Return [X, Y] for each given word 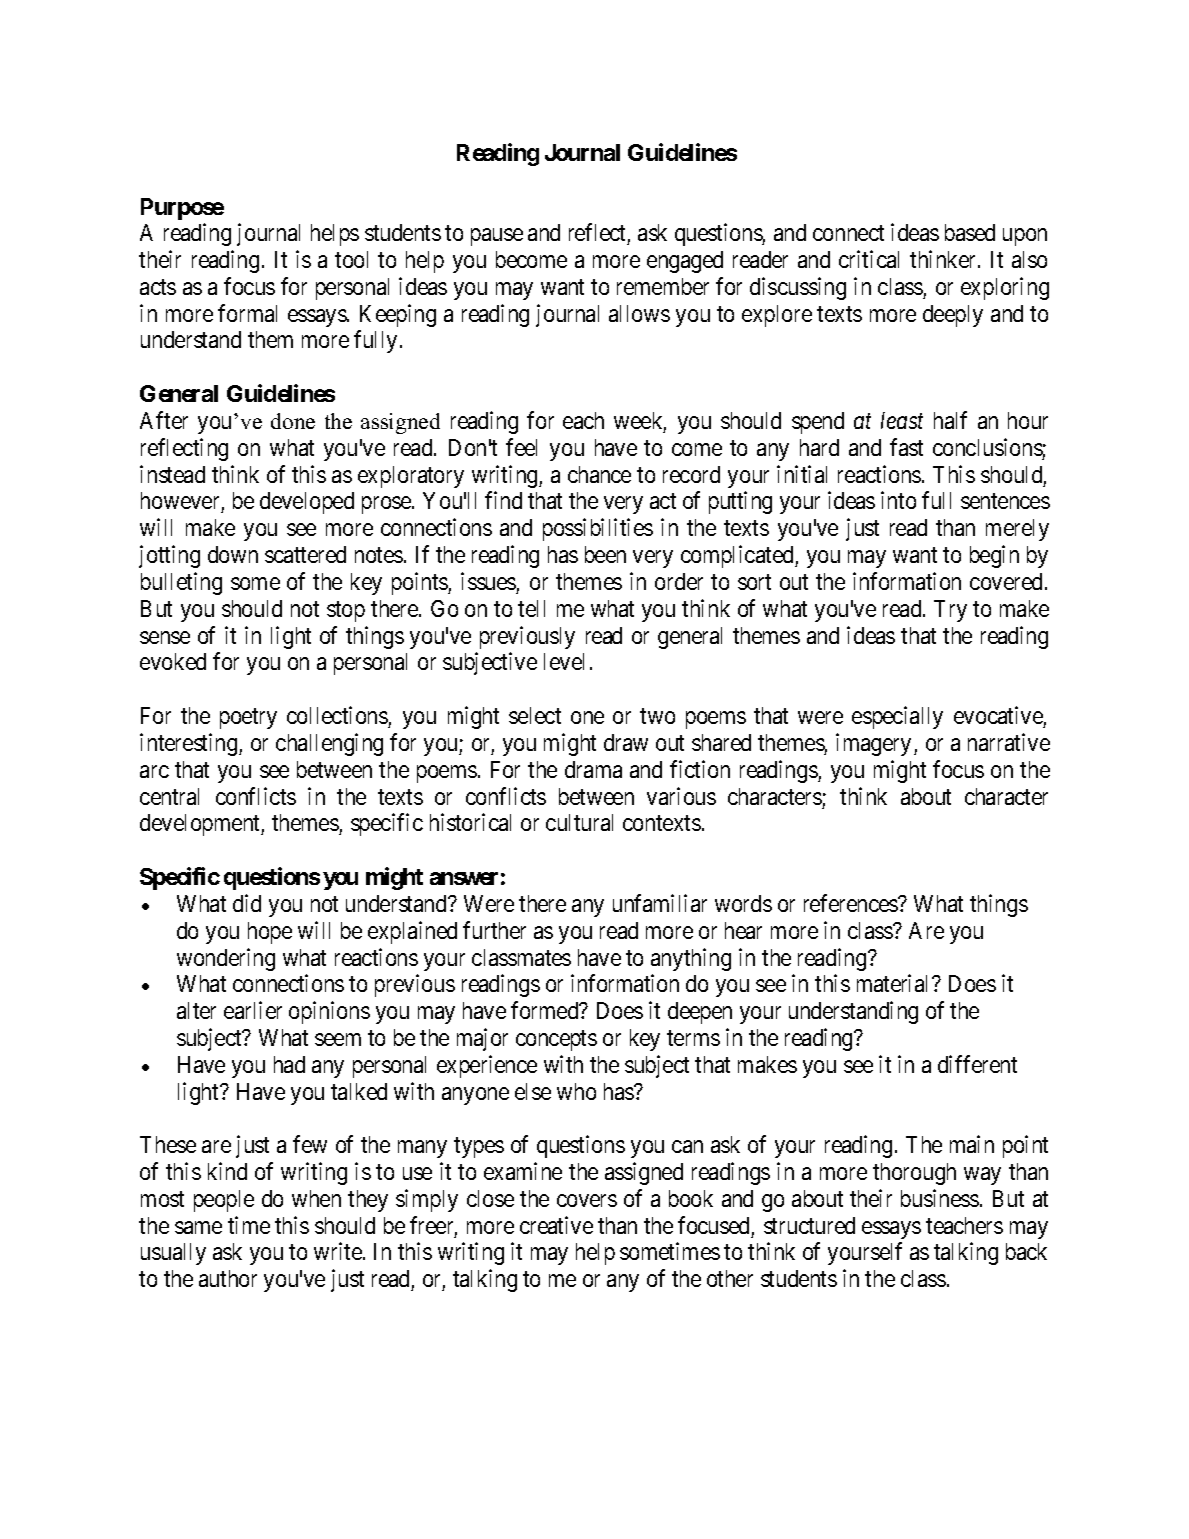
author [228, 1278]
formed [546, 1010]
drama [593, 769]
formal [247, 313]
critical [869, 259]
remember [663, 286]
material [895, 983]
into [898, 500]
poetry [248, 718]
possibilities [598, 530]
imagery [873, 744]
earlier [253, 1010]
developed [307, 503]
